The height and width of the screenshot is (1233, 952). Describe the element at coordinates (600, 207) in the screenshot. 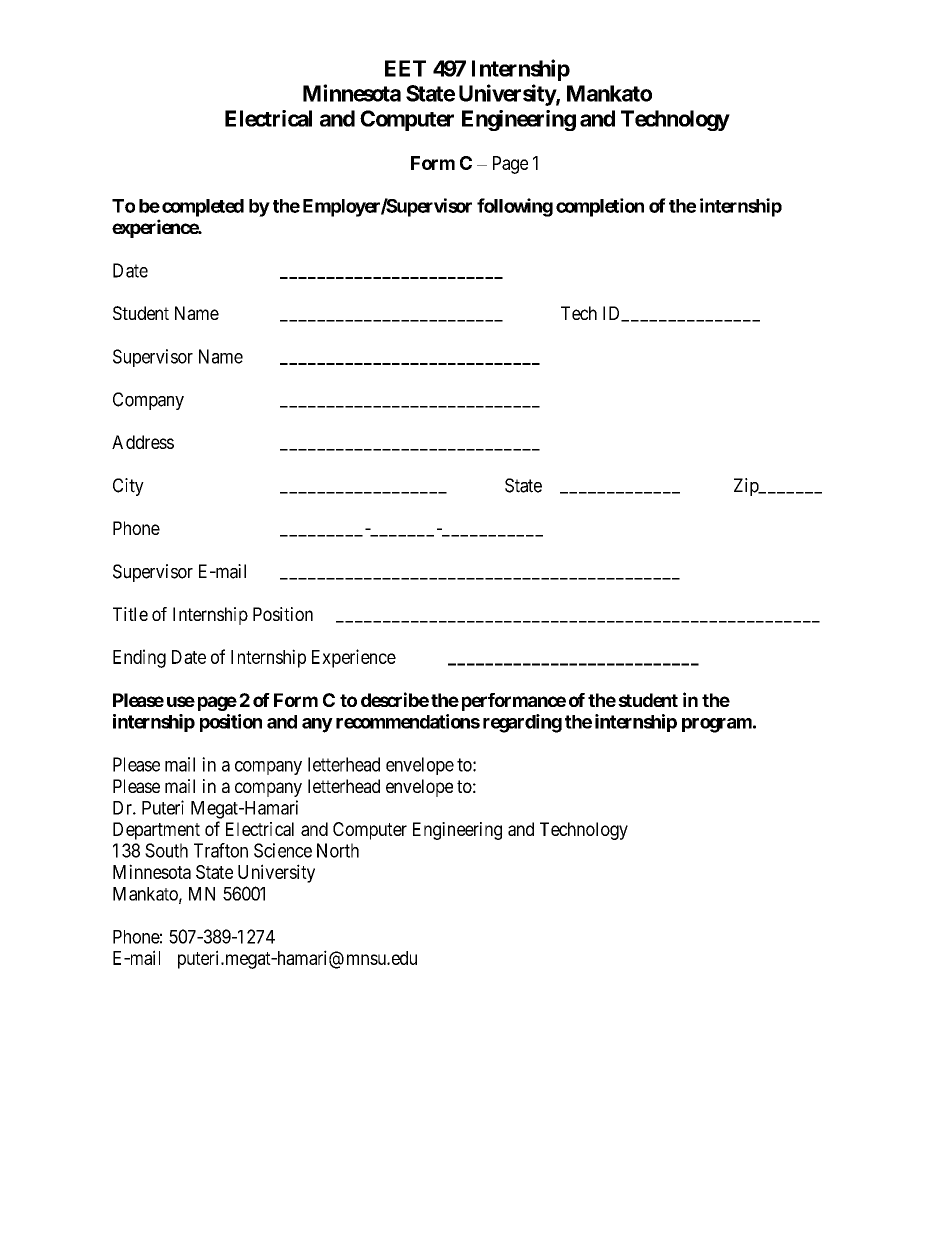

I see `completion` at that location.
